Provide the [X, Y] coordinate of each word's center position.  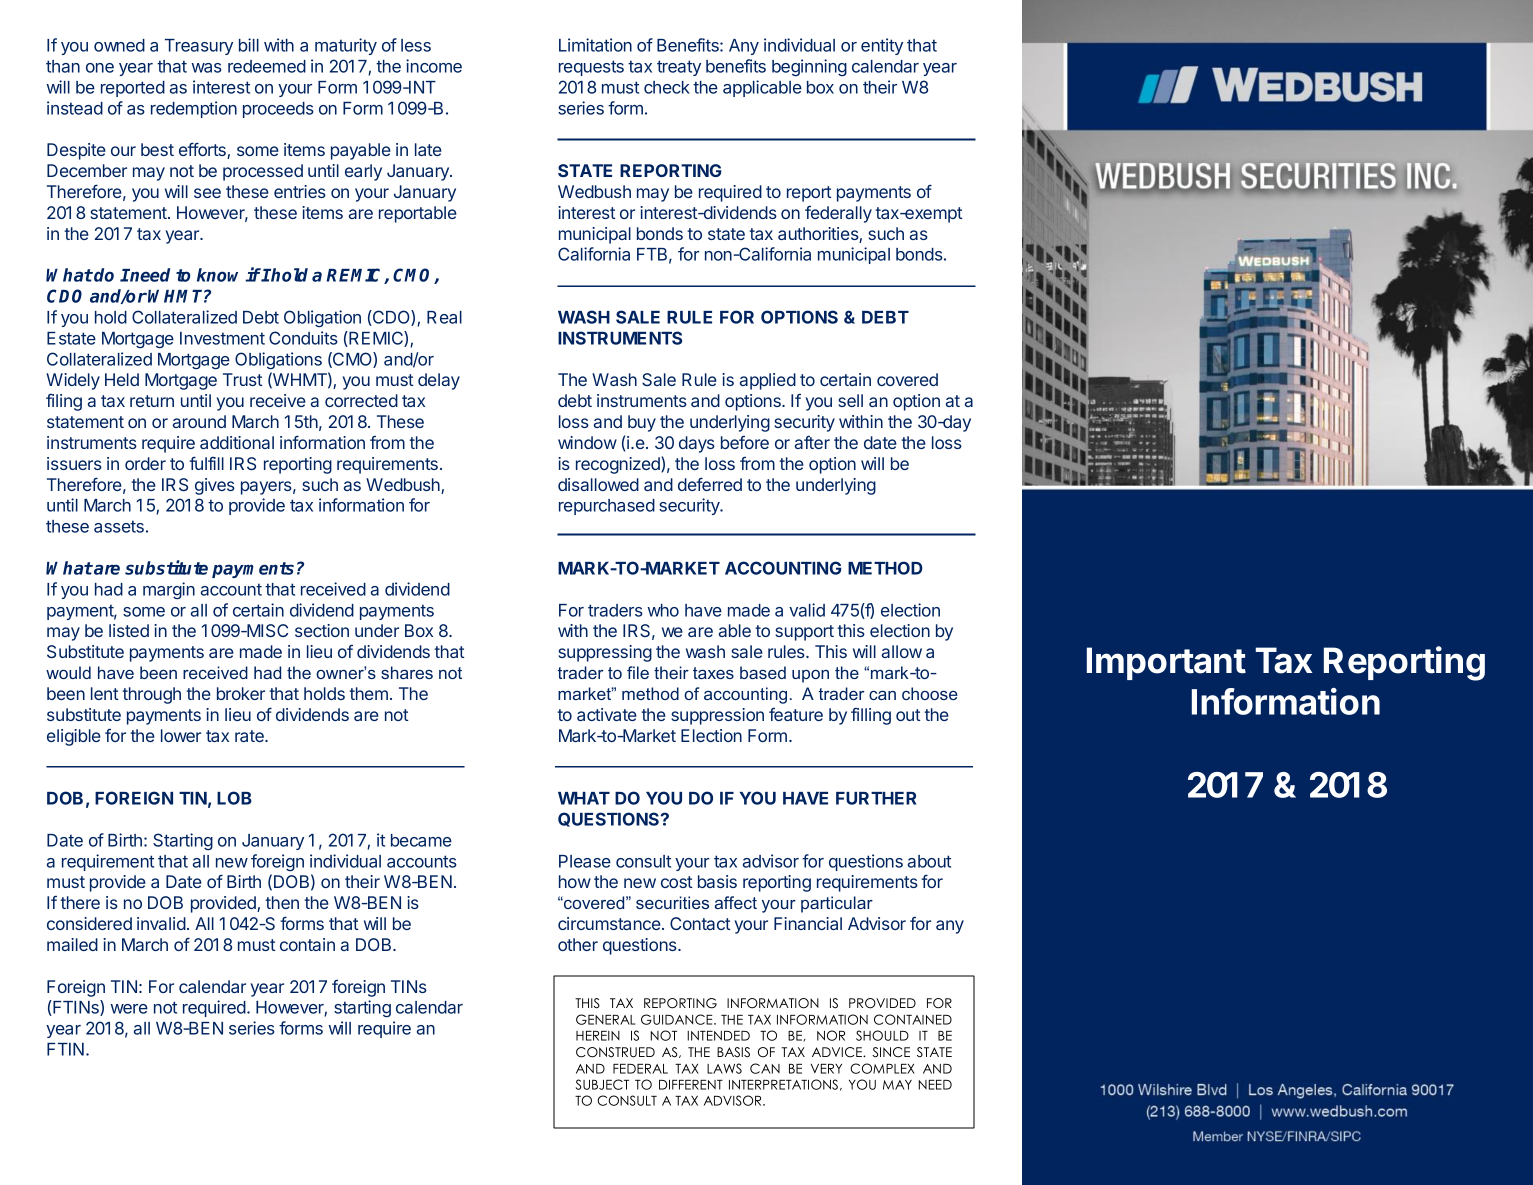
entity [882, 46]
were [129, 1009]
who [663, 610]
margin [169, 590]
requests [591, 68]
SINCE [891, 1052]
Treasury [199, 47]
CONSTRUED [615, 1052]
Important [1166, 663]
